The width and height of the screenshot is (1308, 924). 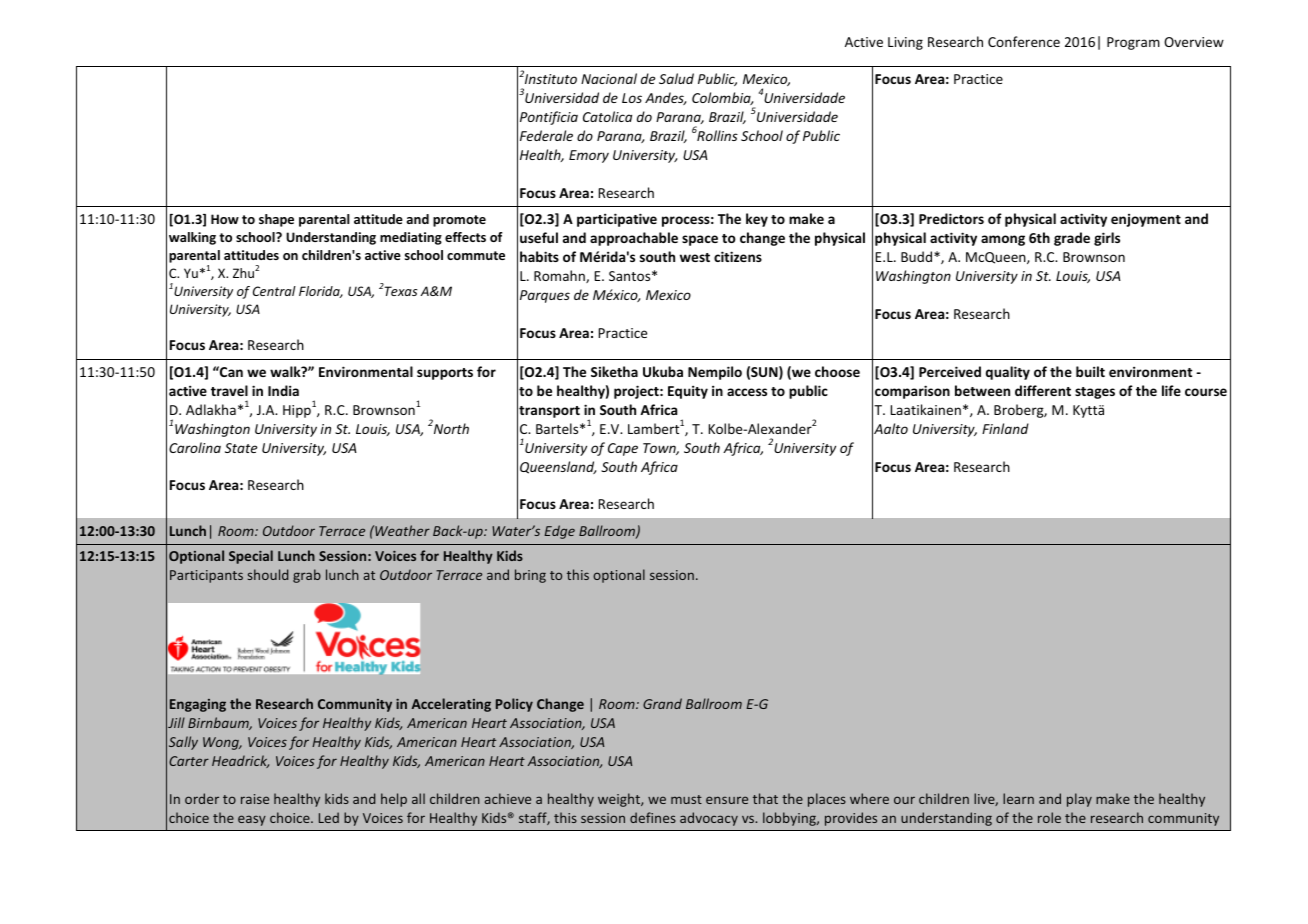 I want to click on grab, so click(x=307, y=576).
